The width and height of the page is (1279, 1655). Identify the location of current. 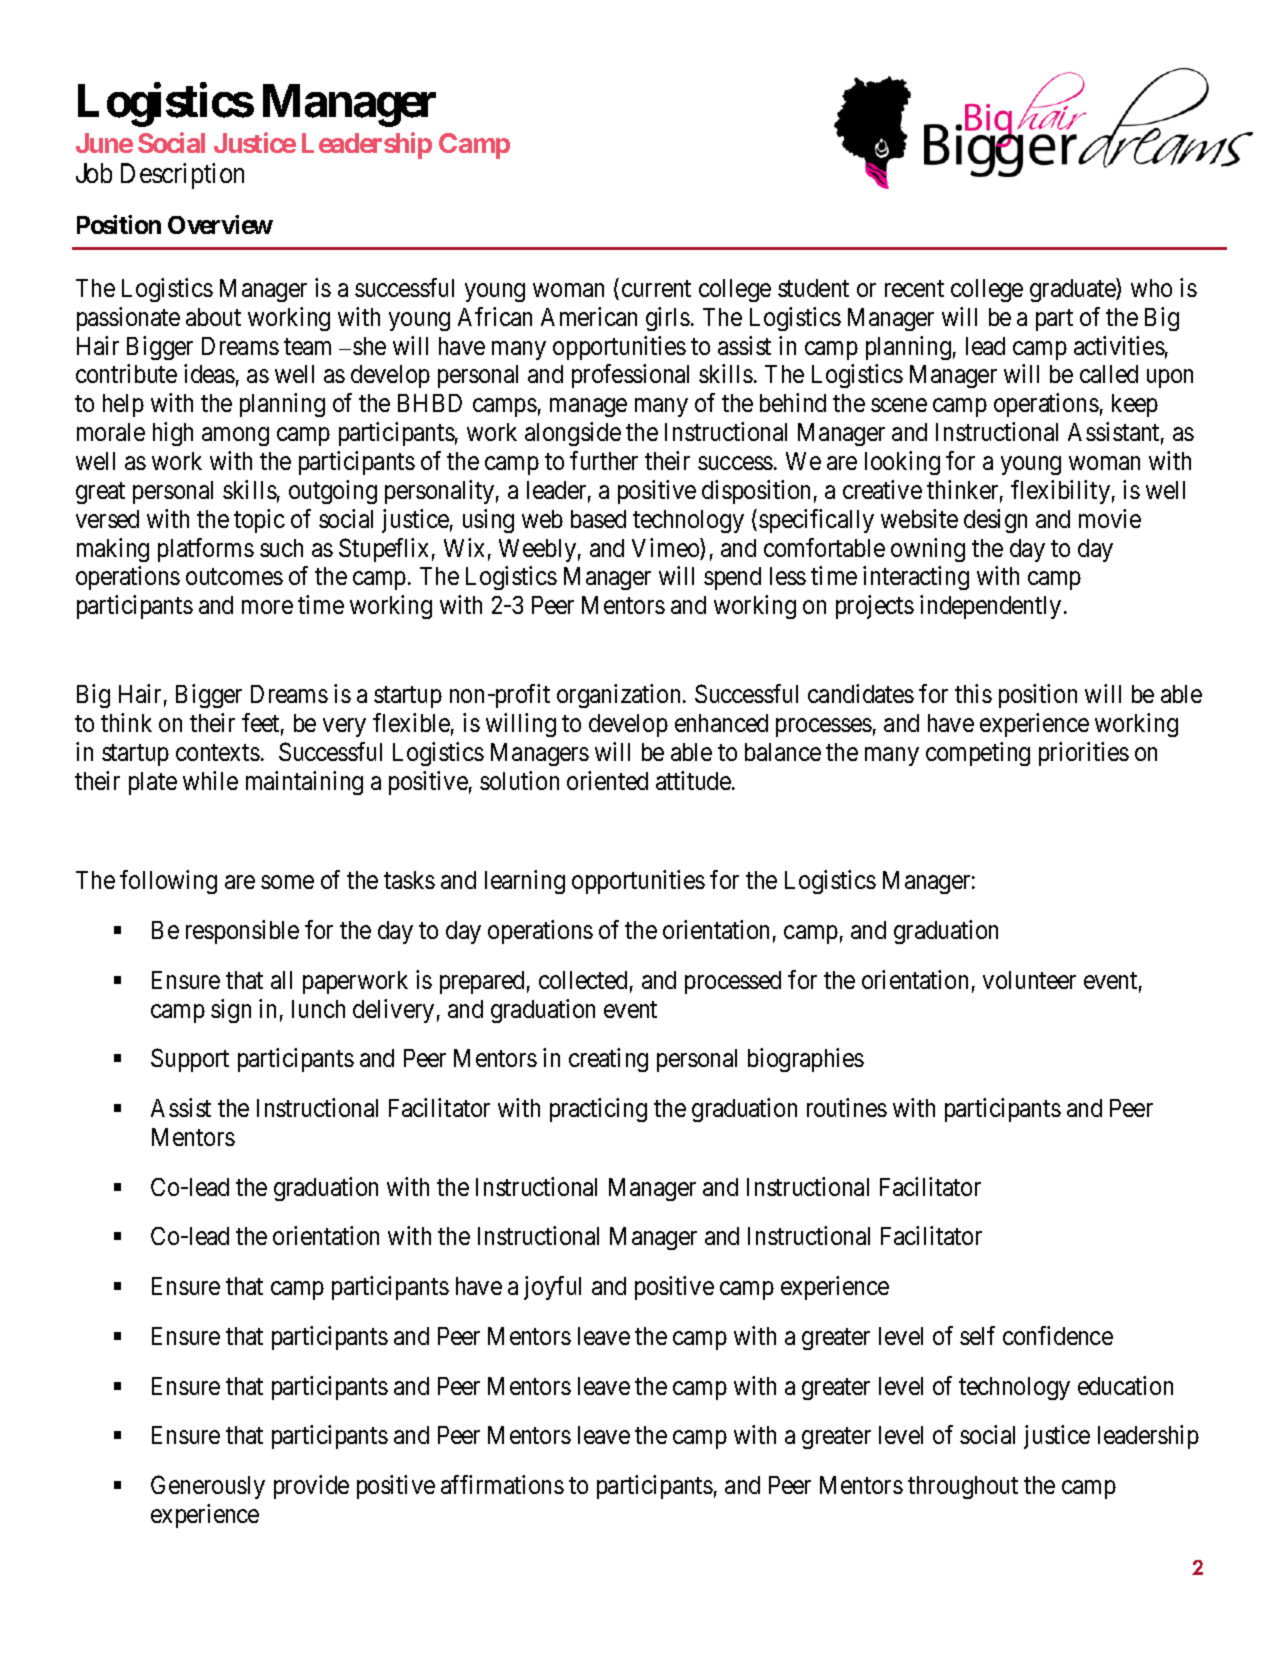
(656, 288).
